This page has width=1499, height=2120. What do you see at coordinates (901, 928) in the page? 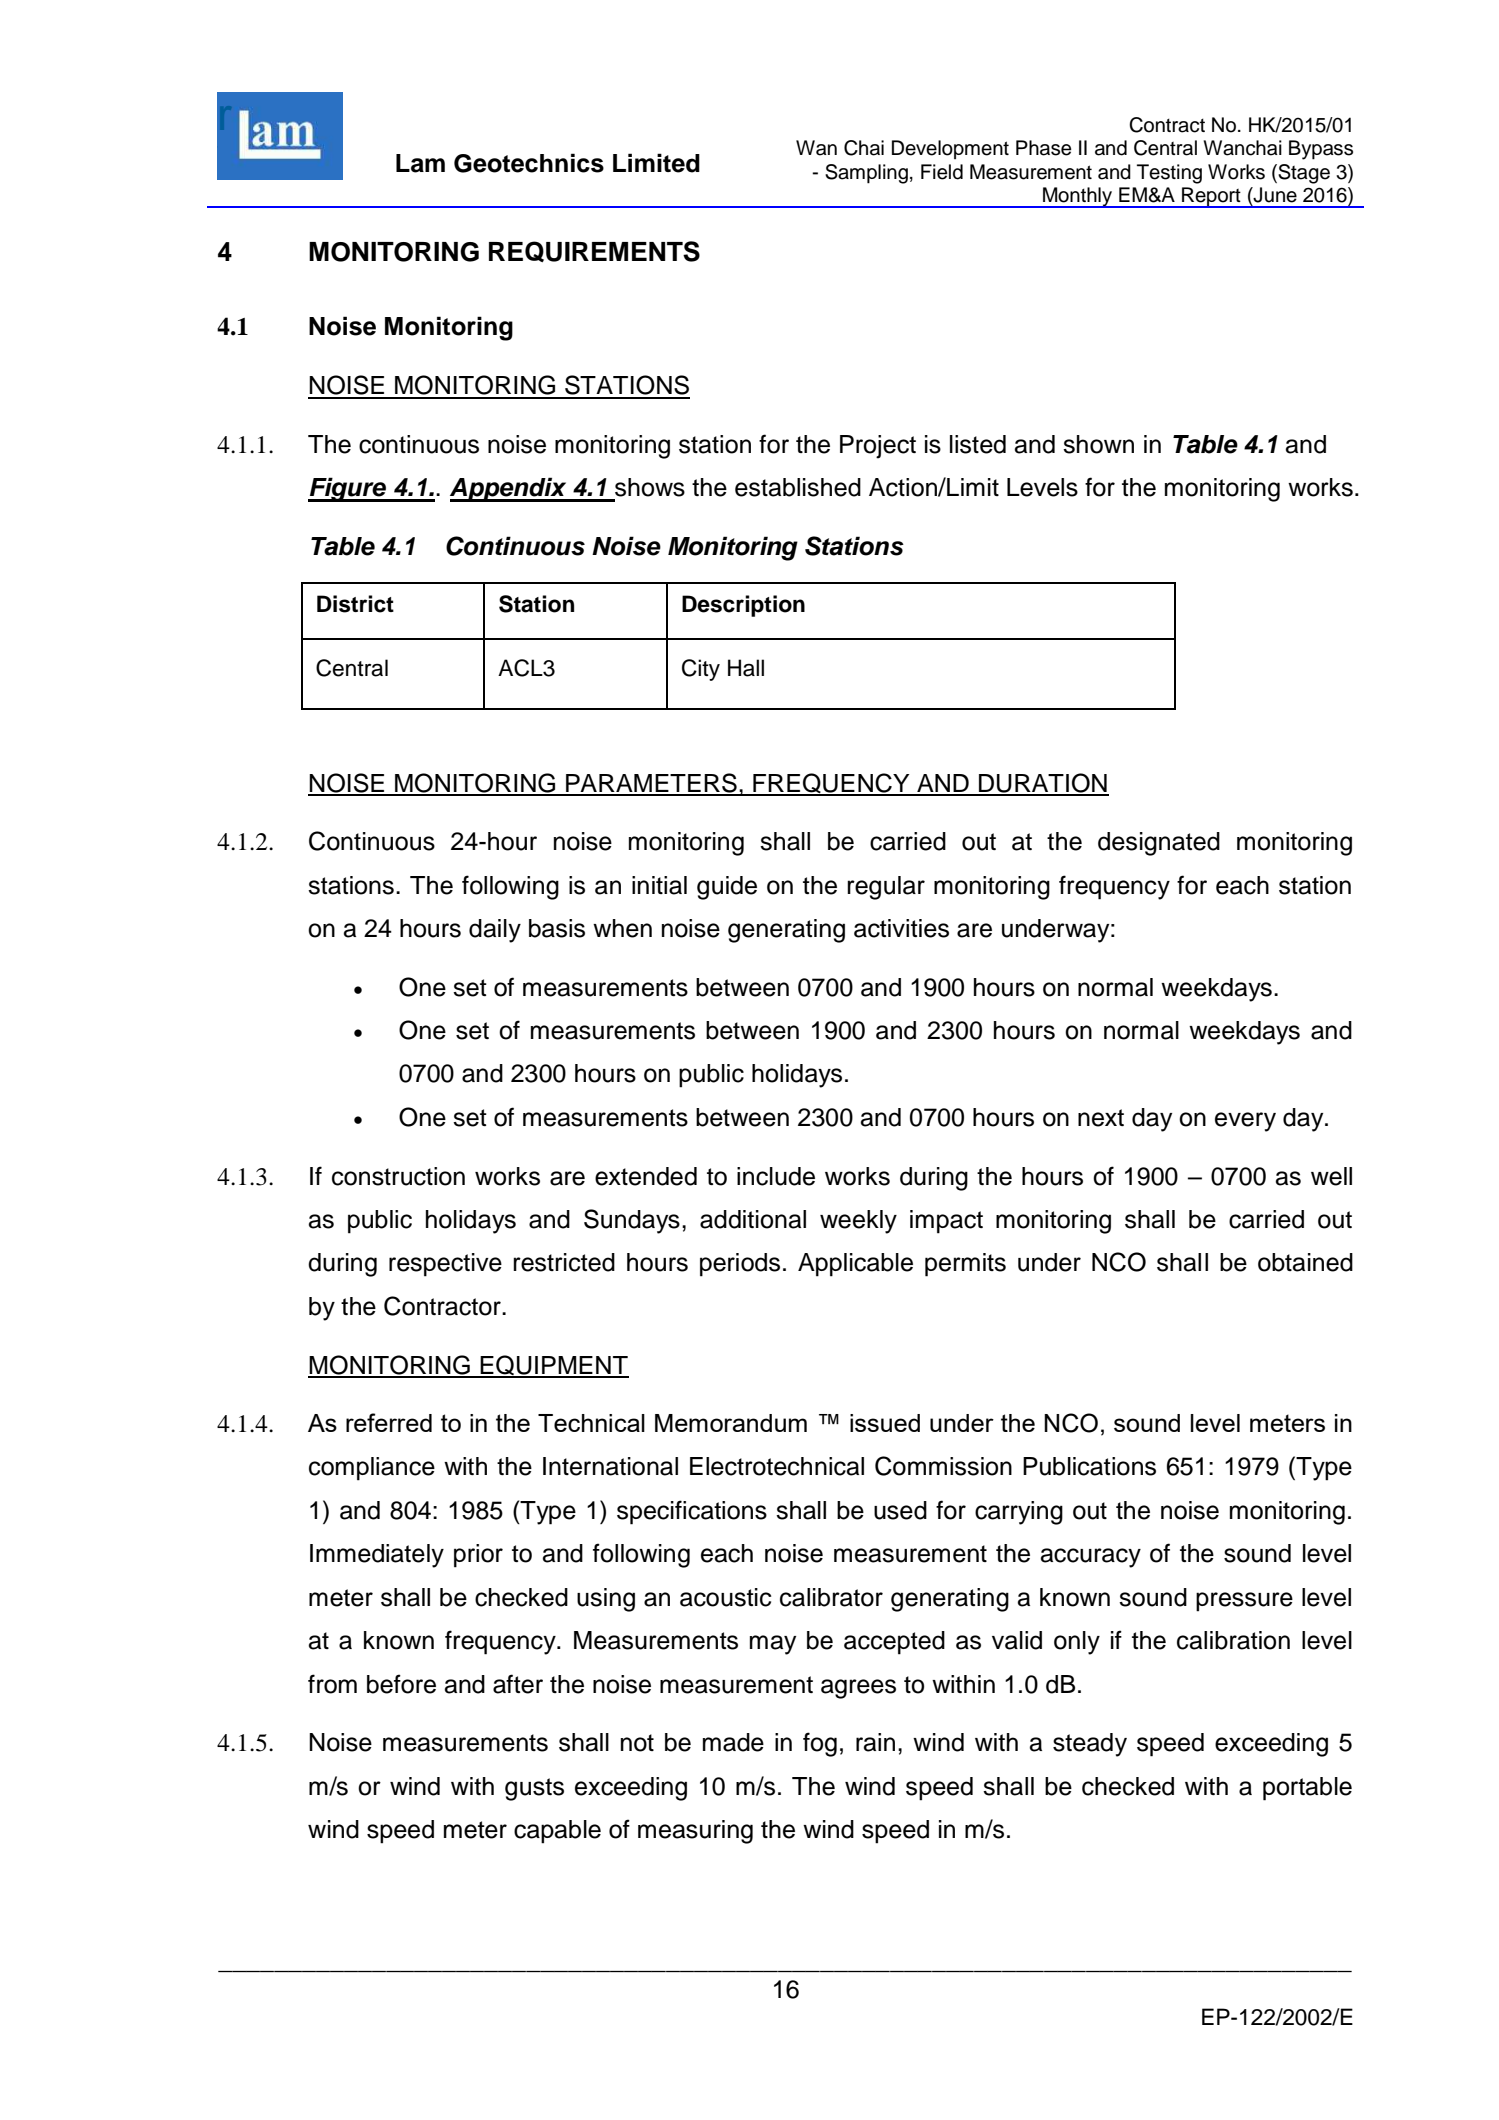
I see `activities` at bounding box center [901, 928].
